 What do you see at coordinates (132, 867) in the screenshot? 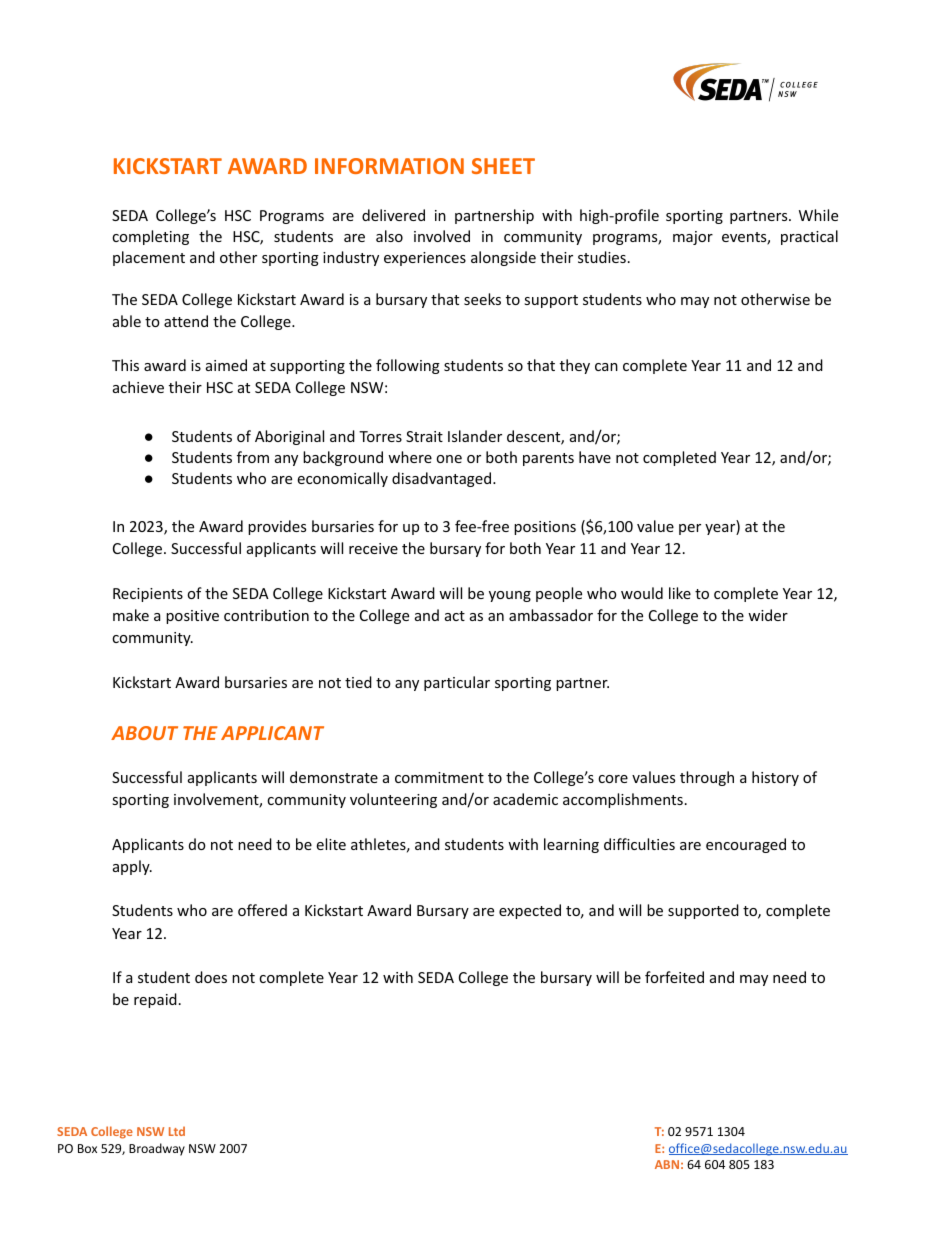
I see `apply` at bounding box center [132, 867].
